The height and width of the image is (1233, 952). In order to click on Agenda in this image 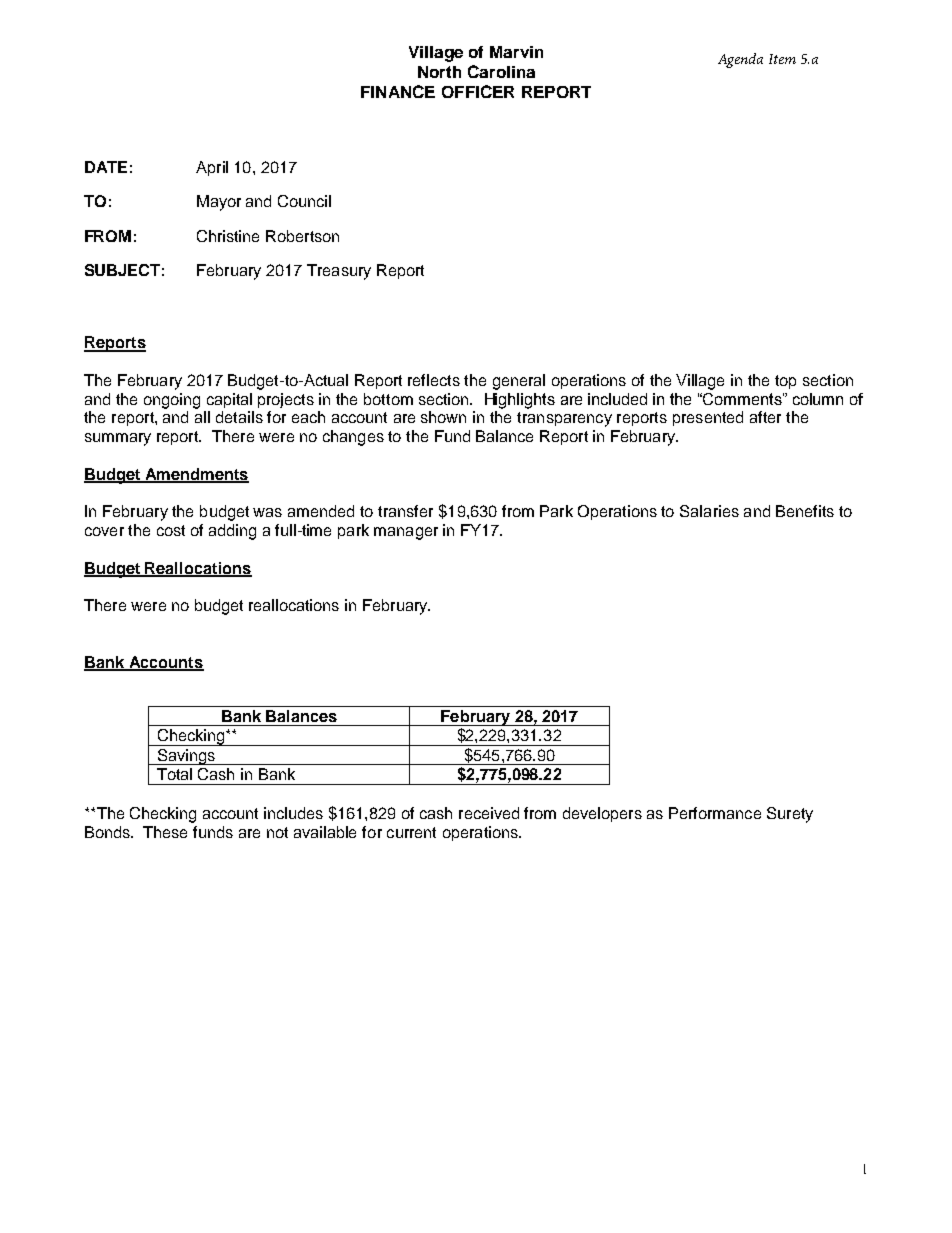, I will do `click(740, 60)`.
